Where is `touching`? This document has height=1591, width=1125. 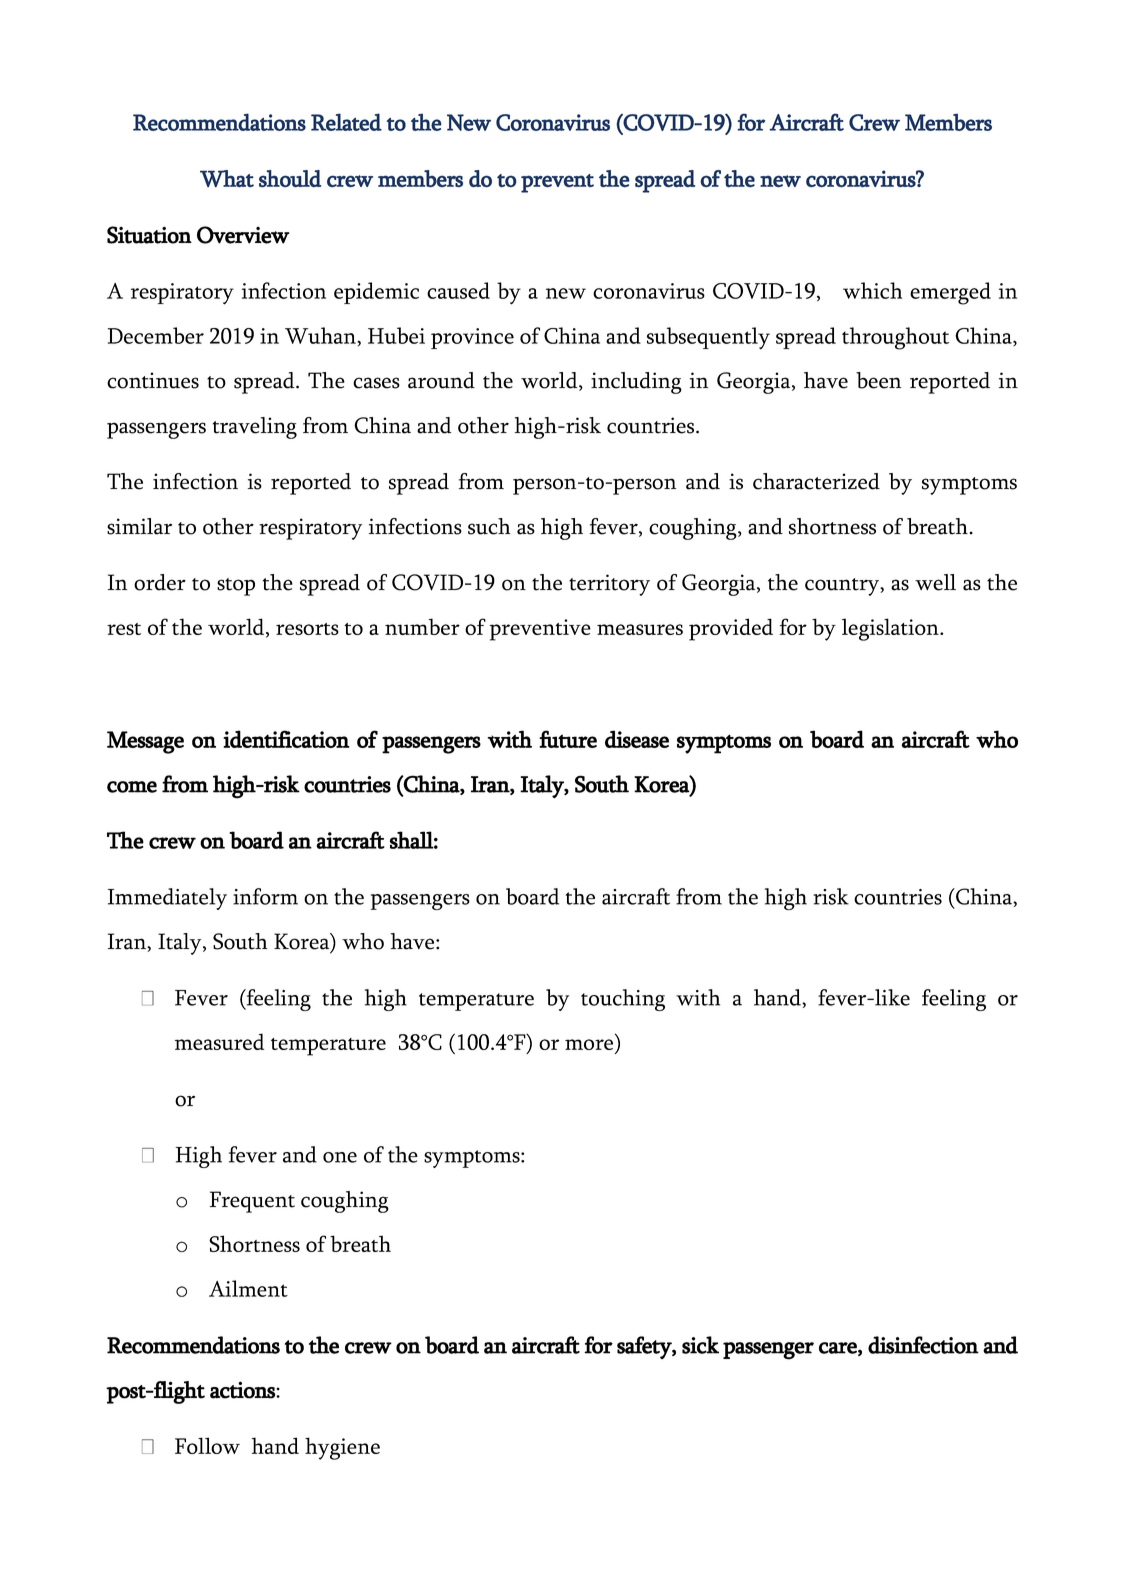 touching is located at coordinates (623, 1000).
